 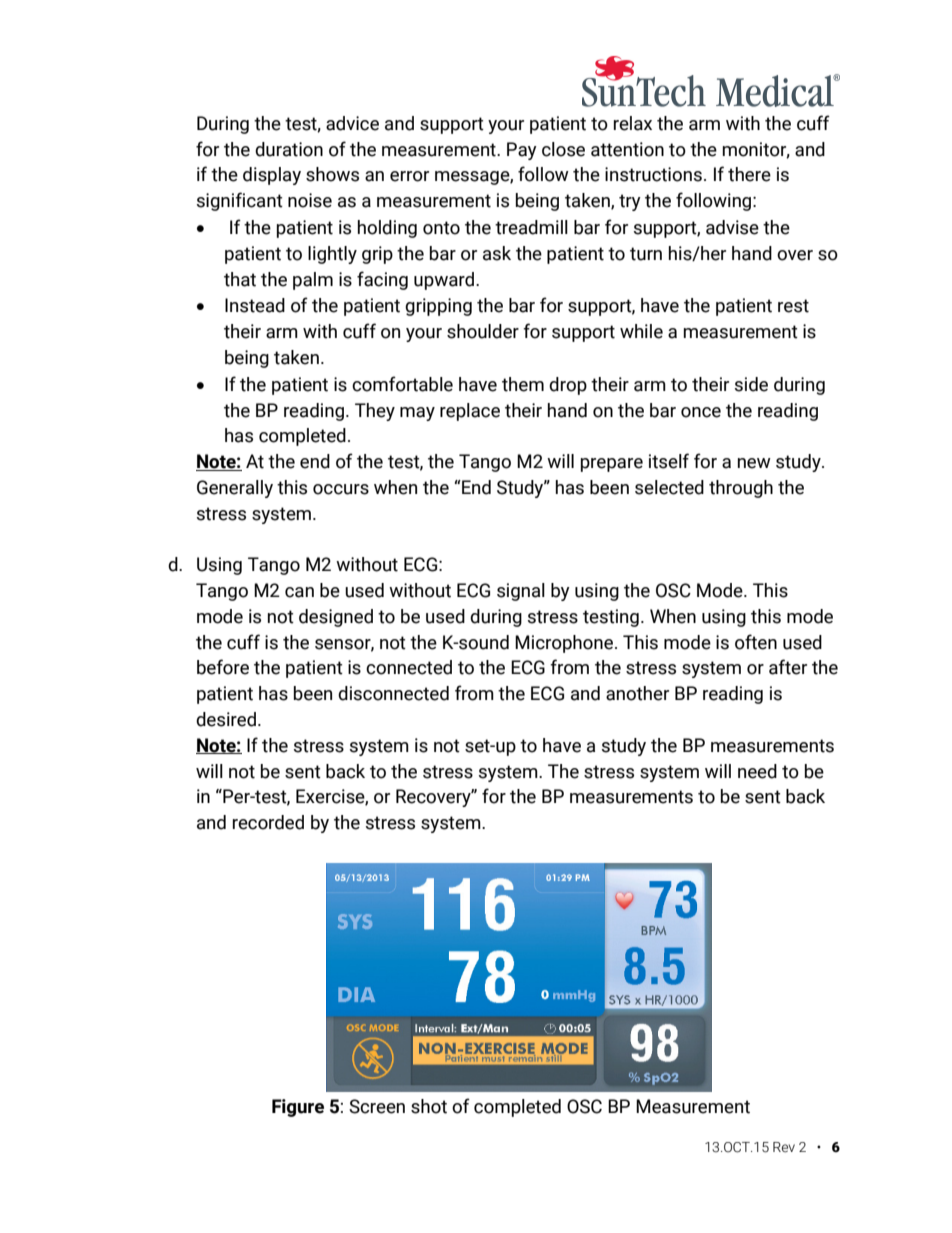 What do you see at coordinates (522, 151) in the screenshot?
I see `Pay` at bounding box center [522, 151].
